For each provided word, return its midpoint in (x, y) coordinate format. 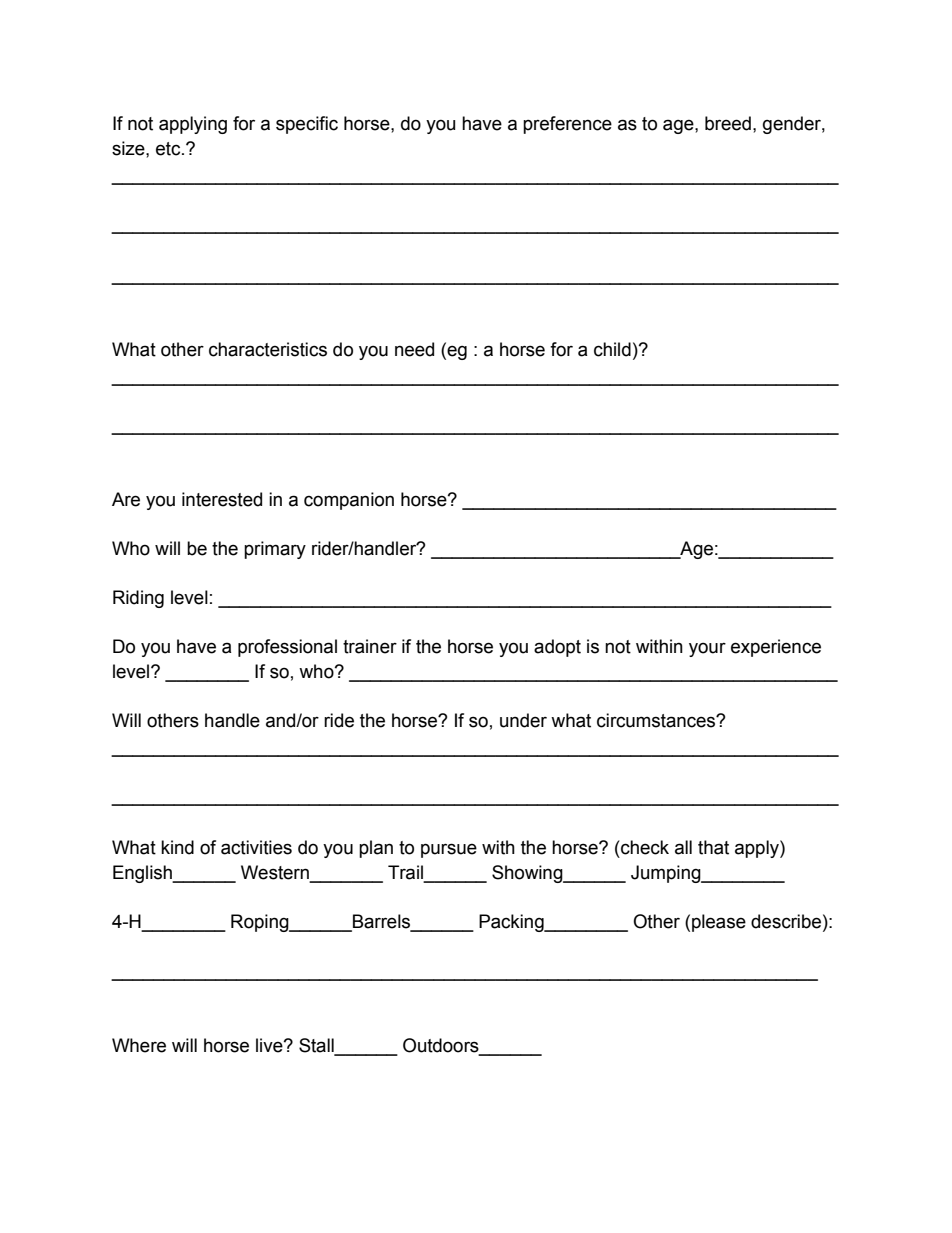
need (414, 349)
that (713, 847)
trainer (370, 646)
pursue (449, 850)
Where (139, 1045)
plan (376, 849)
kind (177, 847)
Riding (138, 599)
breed (728, 123)
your (707, 649)
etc (169, 149)
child (612, 349)
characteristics (268, 349)
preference (567, 125)
